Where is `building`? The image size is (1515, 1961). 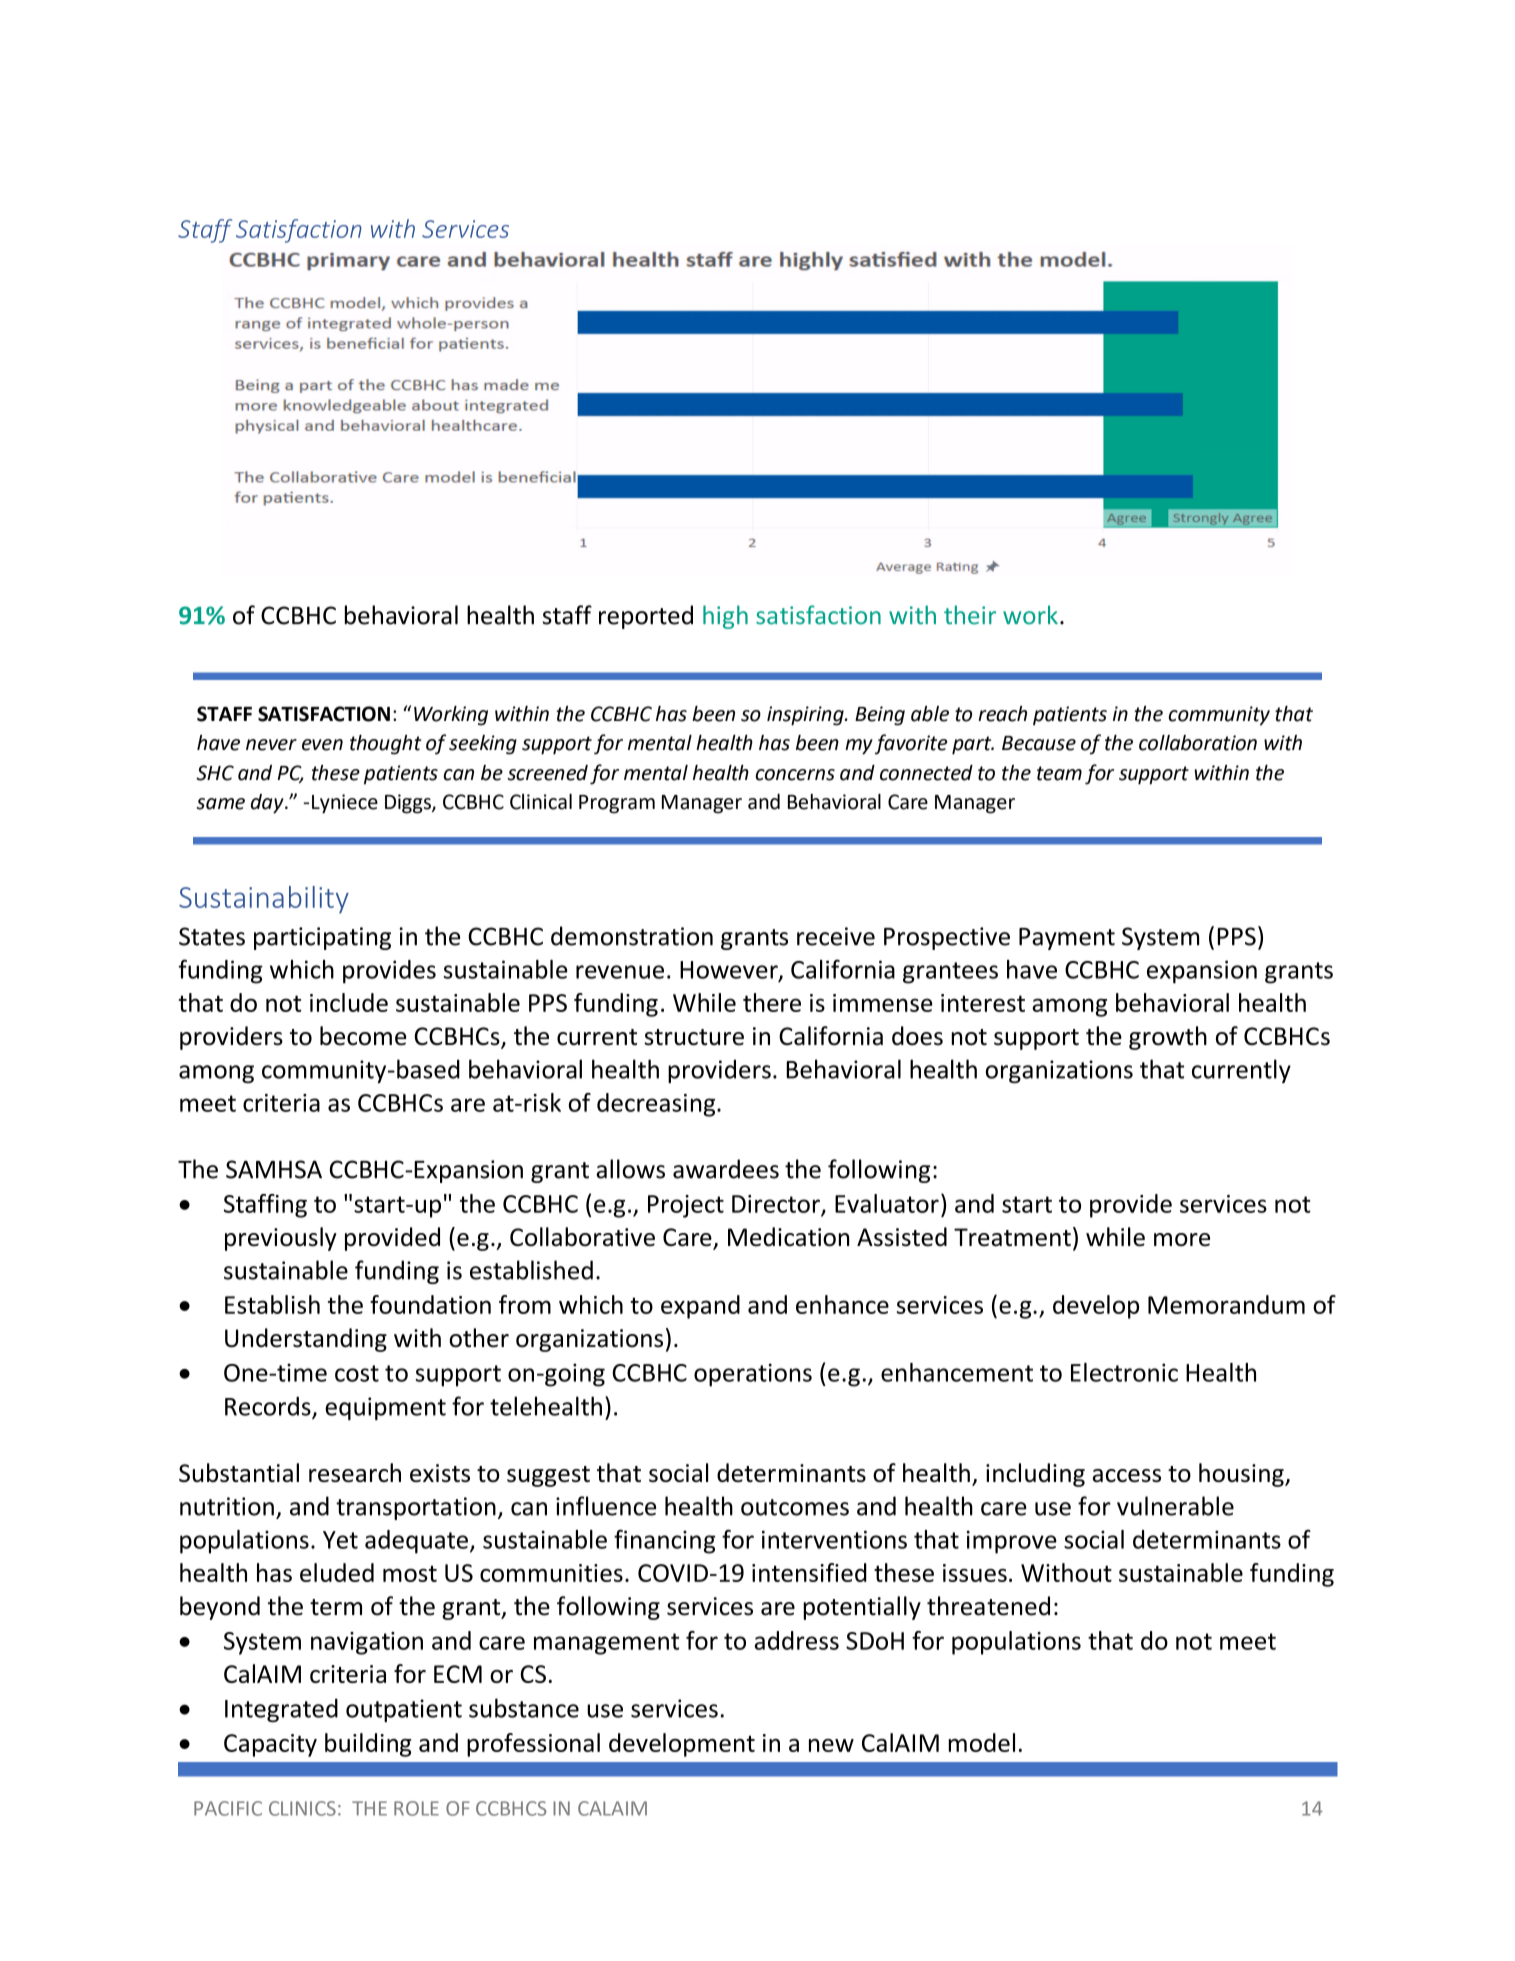 building is located at coordinates (368, 1745).
